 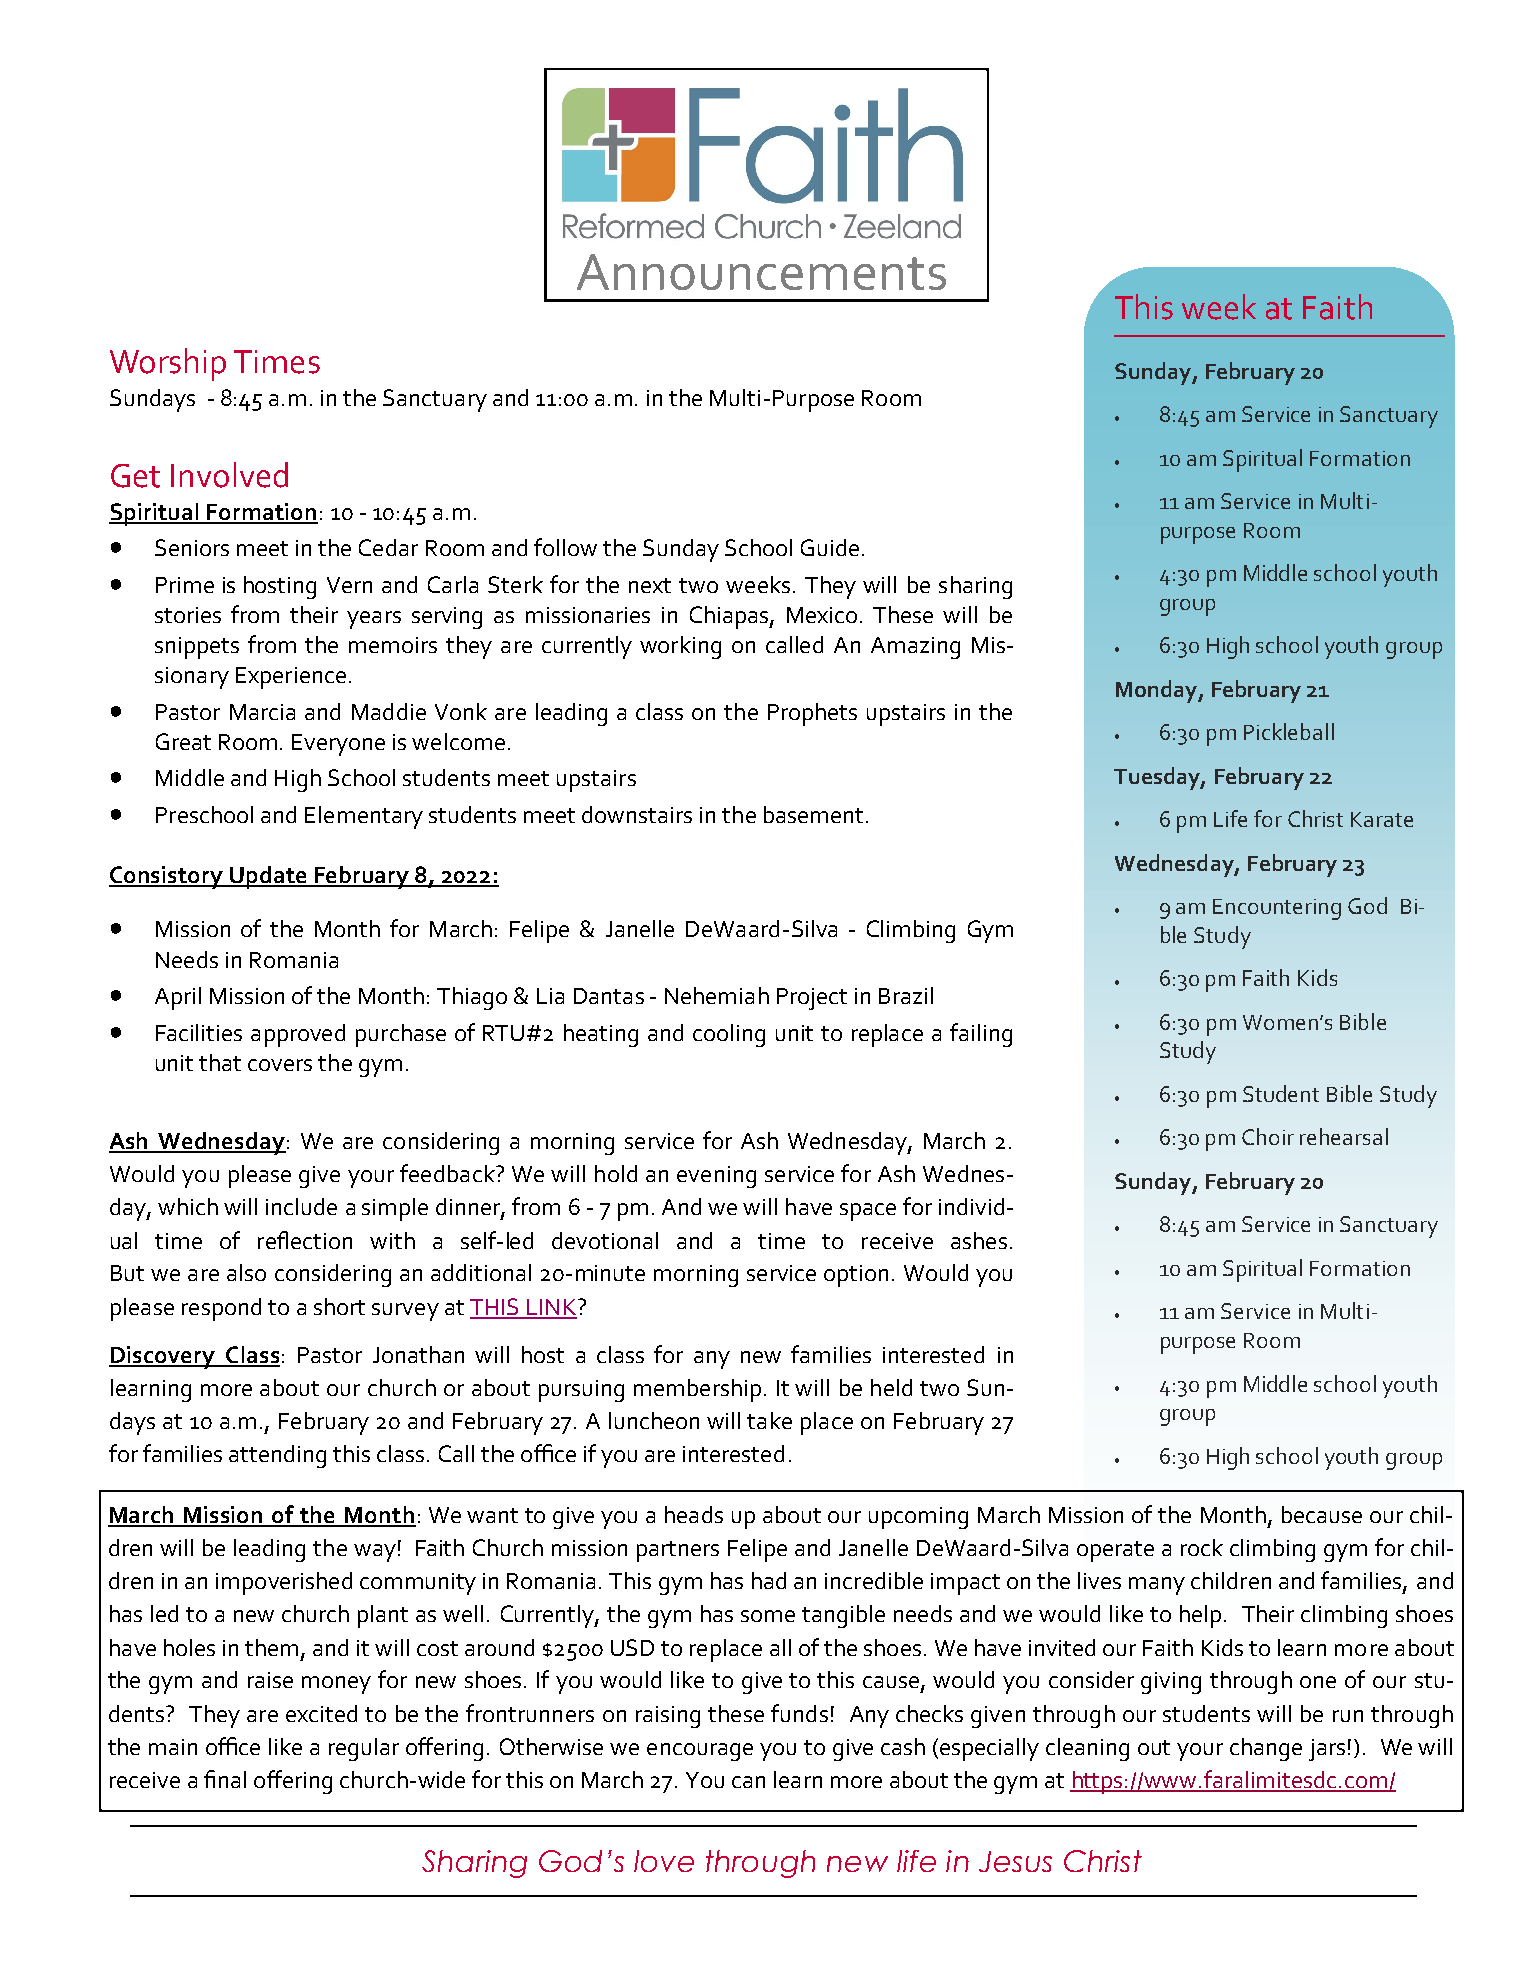 What do you see at coordinates (1202, 1547) in the screenshot?
I see `rock` at bounding box center [1202, 1547].
